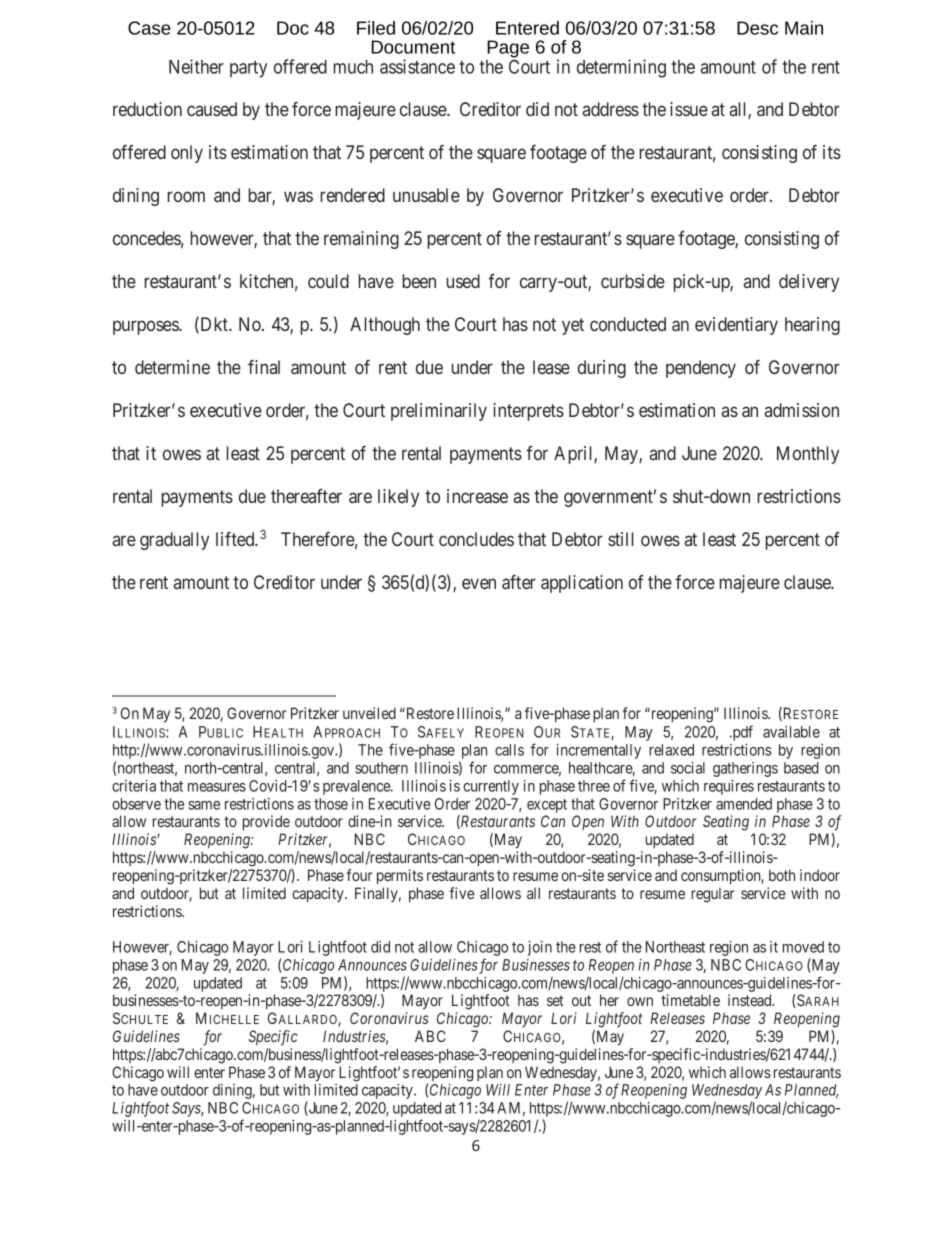  I want to click on measures, so click(217, 787).
